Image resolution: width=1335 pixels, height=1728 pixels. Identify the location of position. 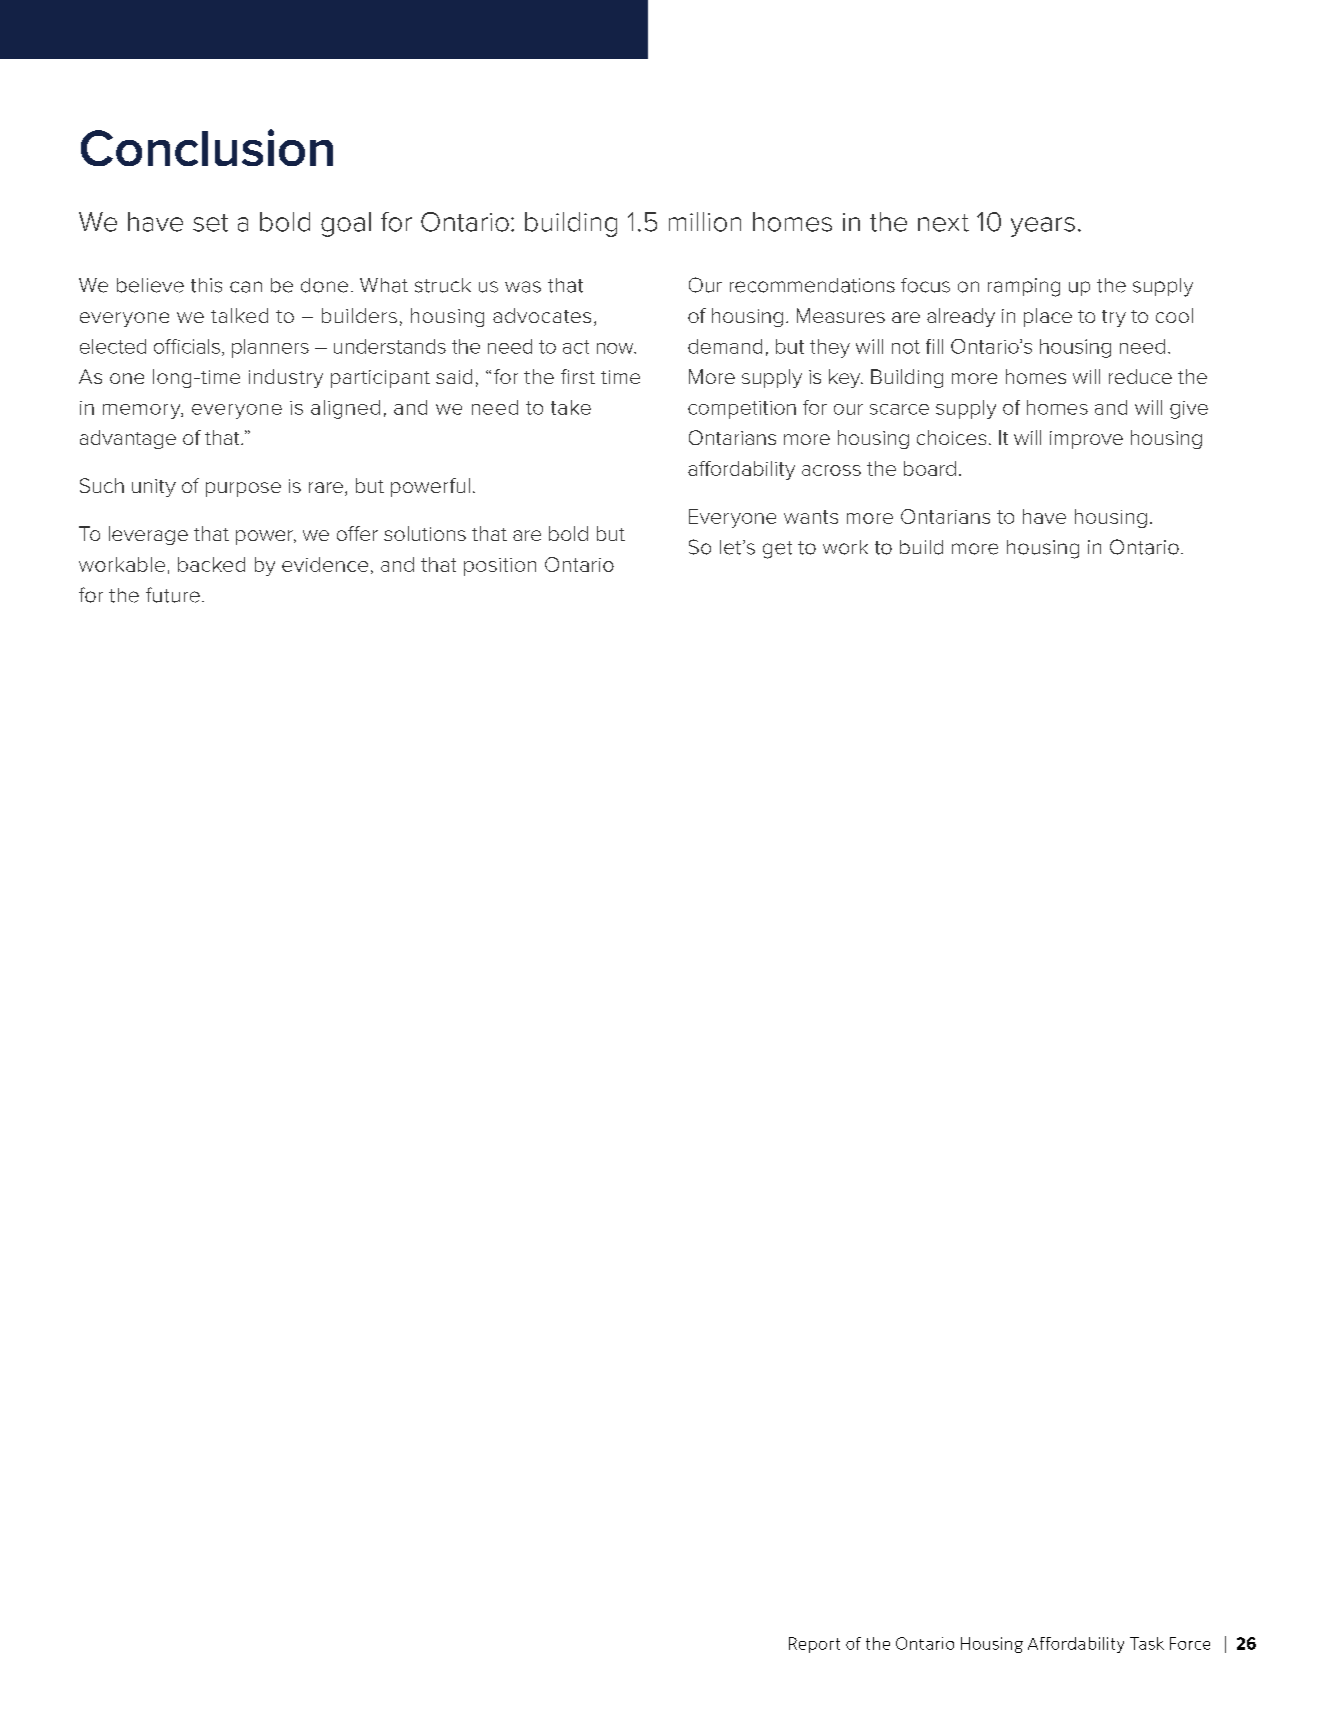
(500, 567).
